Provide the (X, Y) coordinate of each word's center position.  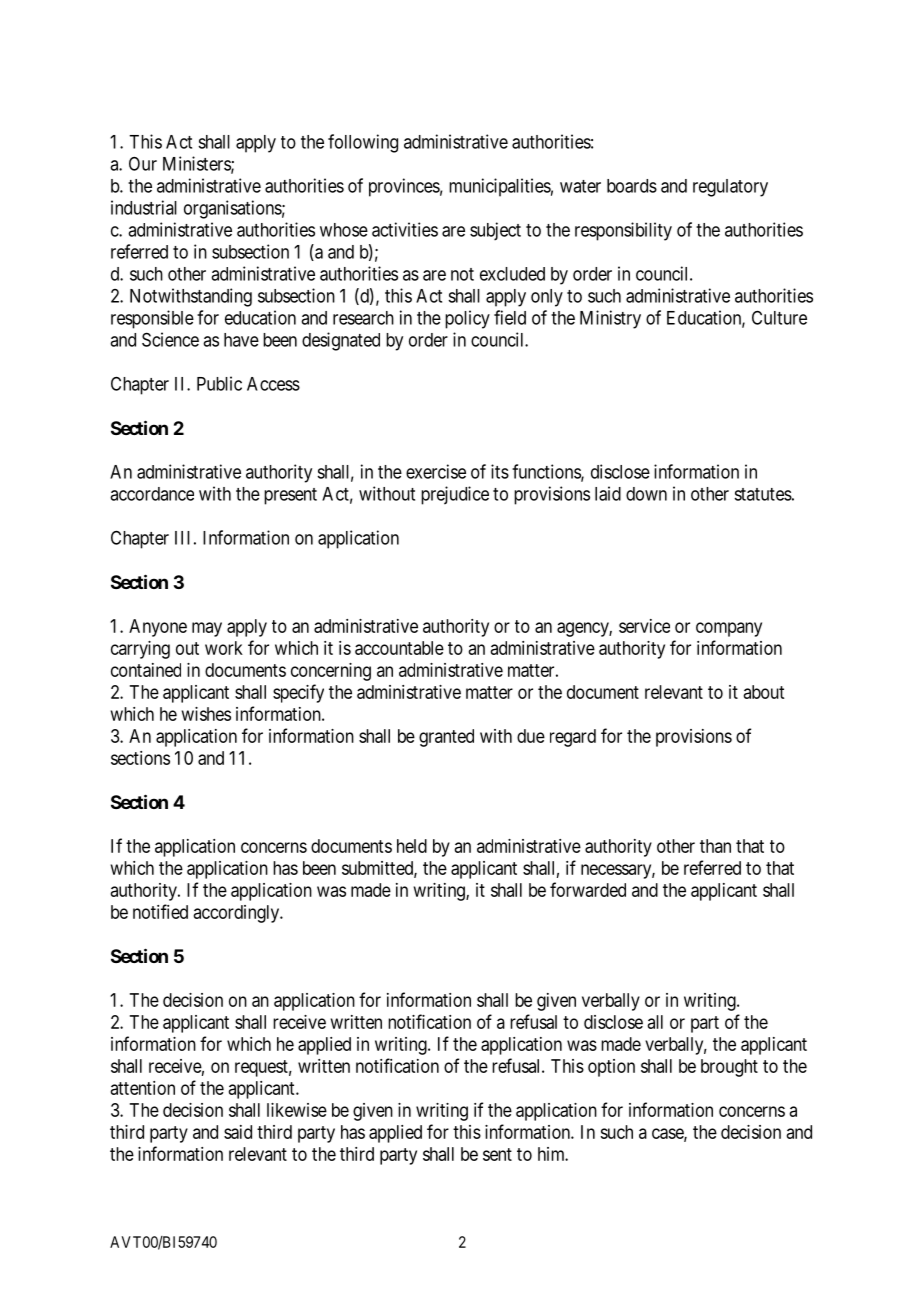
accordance (152, 494)
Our (143, 164)
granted (446, 738)
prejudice (455, 495)
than (715, 846)
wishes (206, 714)
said (238, 1132)
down (646, 494)
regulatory (730, 188)
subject (495, 231)
